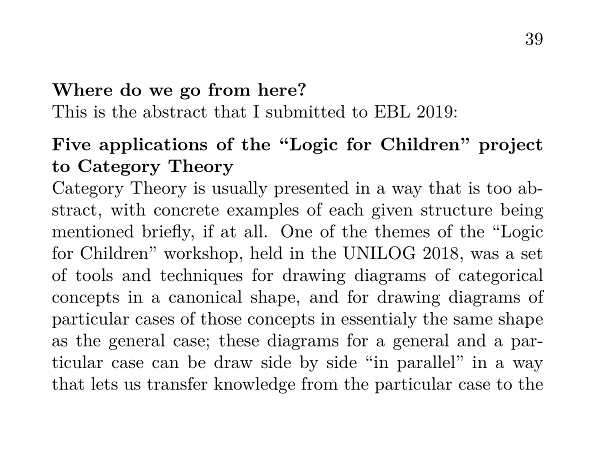 Image resolution: width=595 pixels, height=465 pixels. Describe the element at coordinates (501, 276) in the screenshot. I see `categorical` at that location.
